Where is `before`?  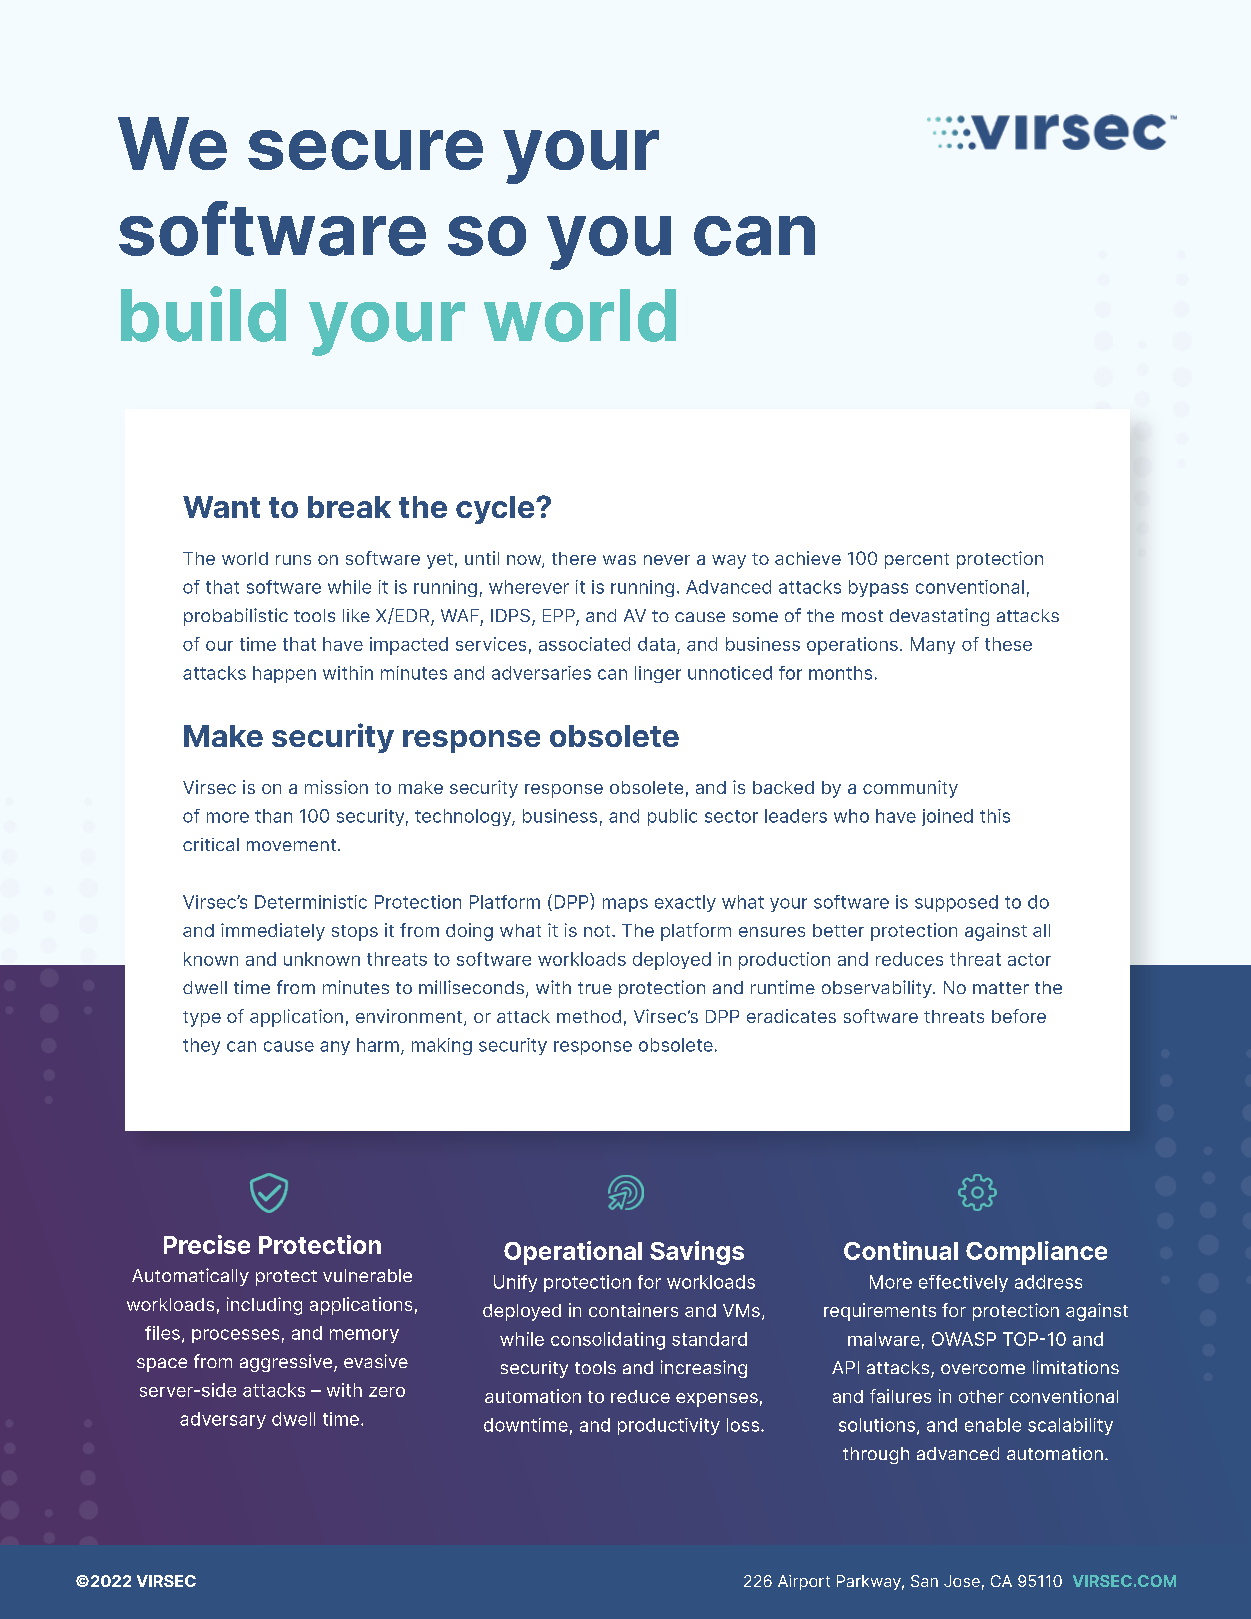 before is located at coordinates (1019, 1016).
